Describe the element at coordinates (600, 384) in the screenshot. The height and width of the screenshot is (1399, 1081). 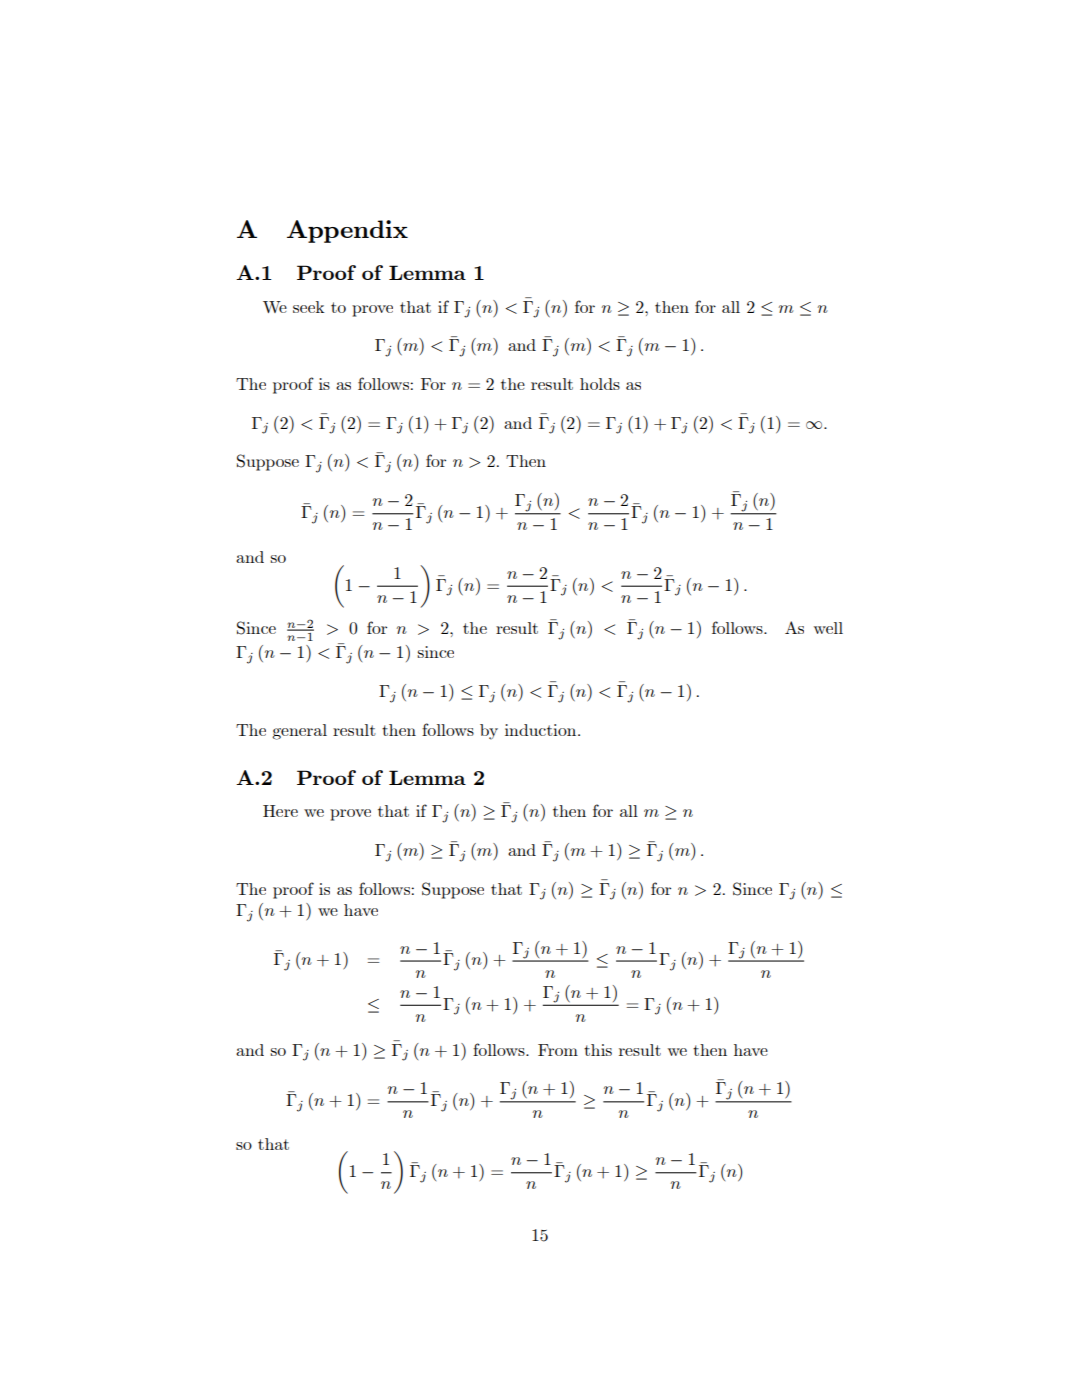
I see `holds` at that location.
